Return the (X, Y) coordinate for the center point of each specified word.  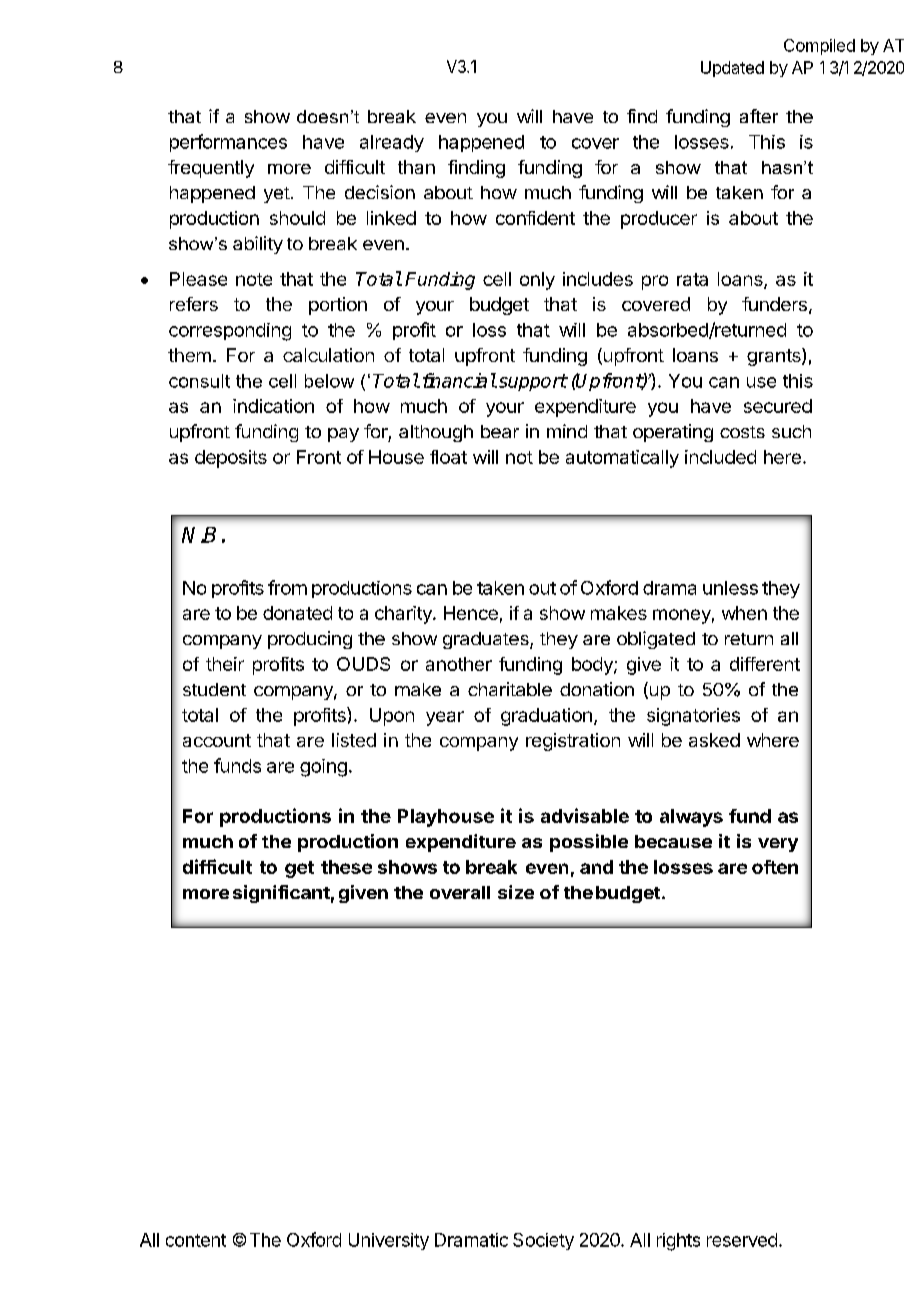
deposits (231, 459)
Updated (732, 69)
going (323, 768)
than (416, 167)
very (778, 845)
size (516, 892)
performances (228, 143)
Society (543, 1241)
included (720, 457)
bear (500, 431)
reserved (742, 1240)
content (196, 1240)
